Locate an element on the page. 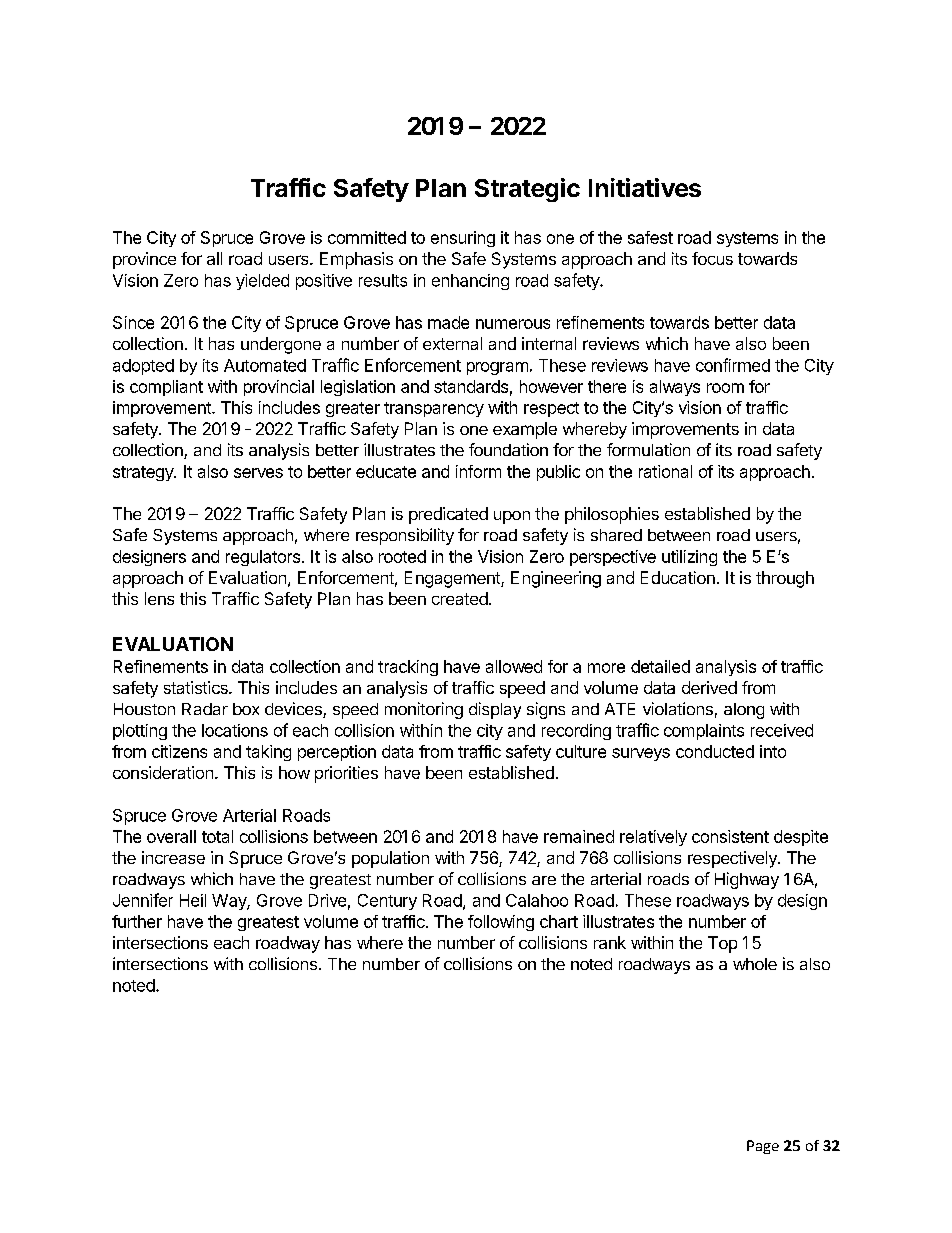  Page is located at coordinates (763, 1147).
